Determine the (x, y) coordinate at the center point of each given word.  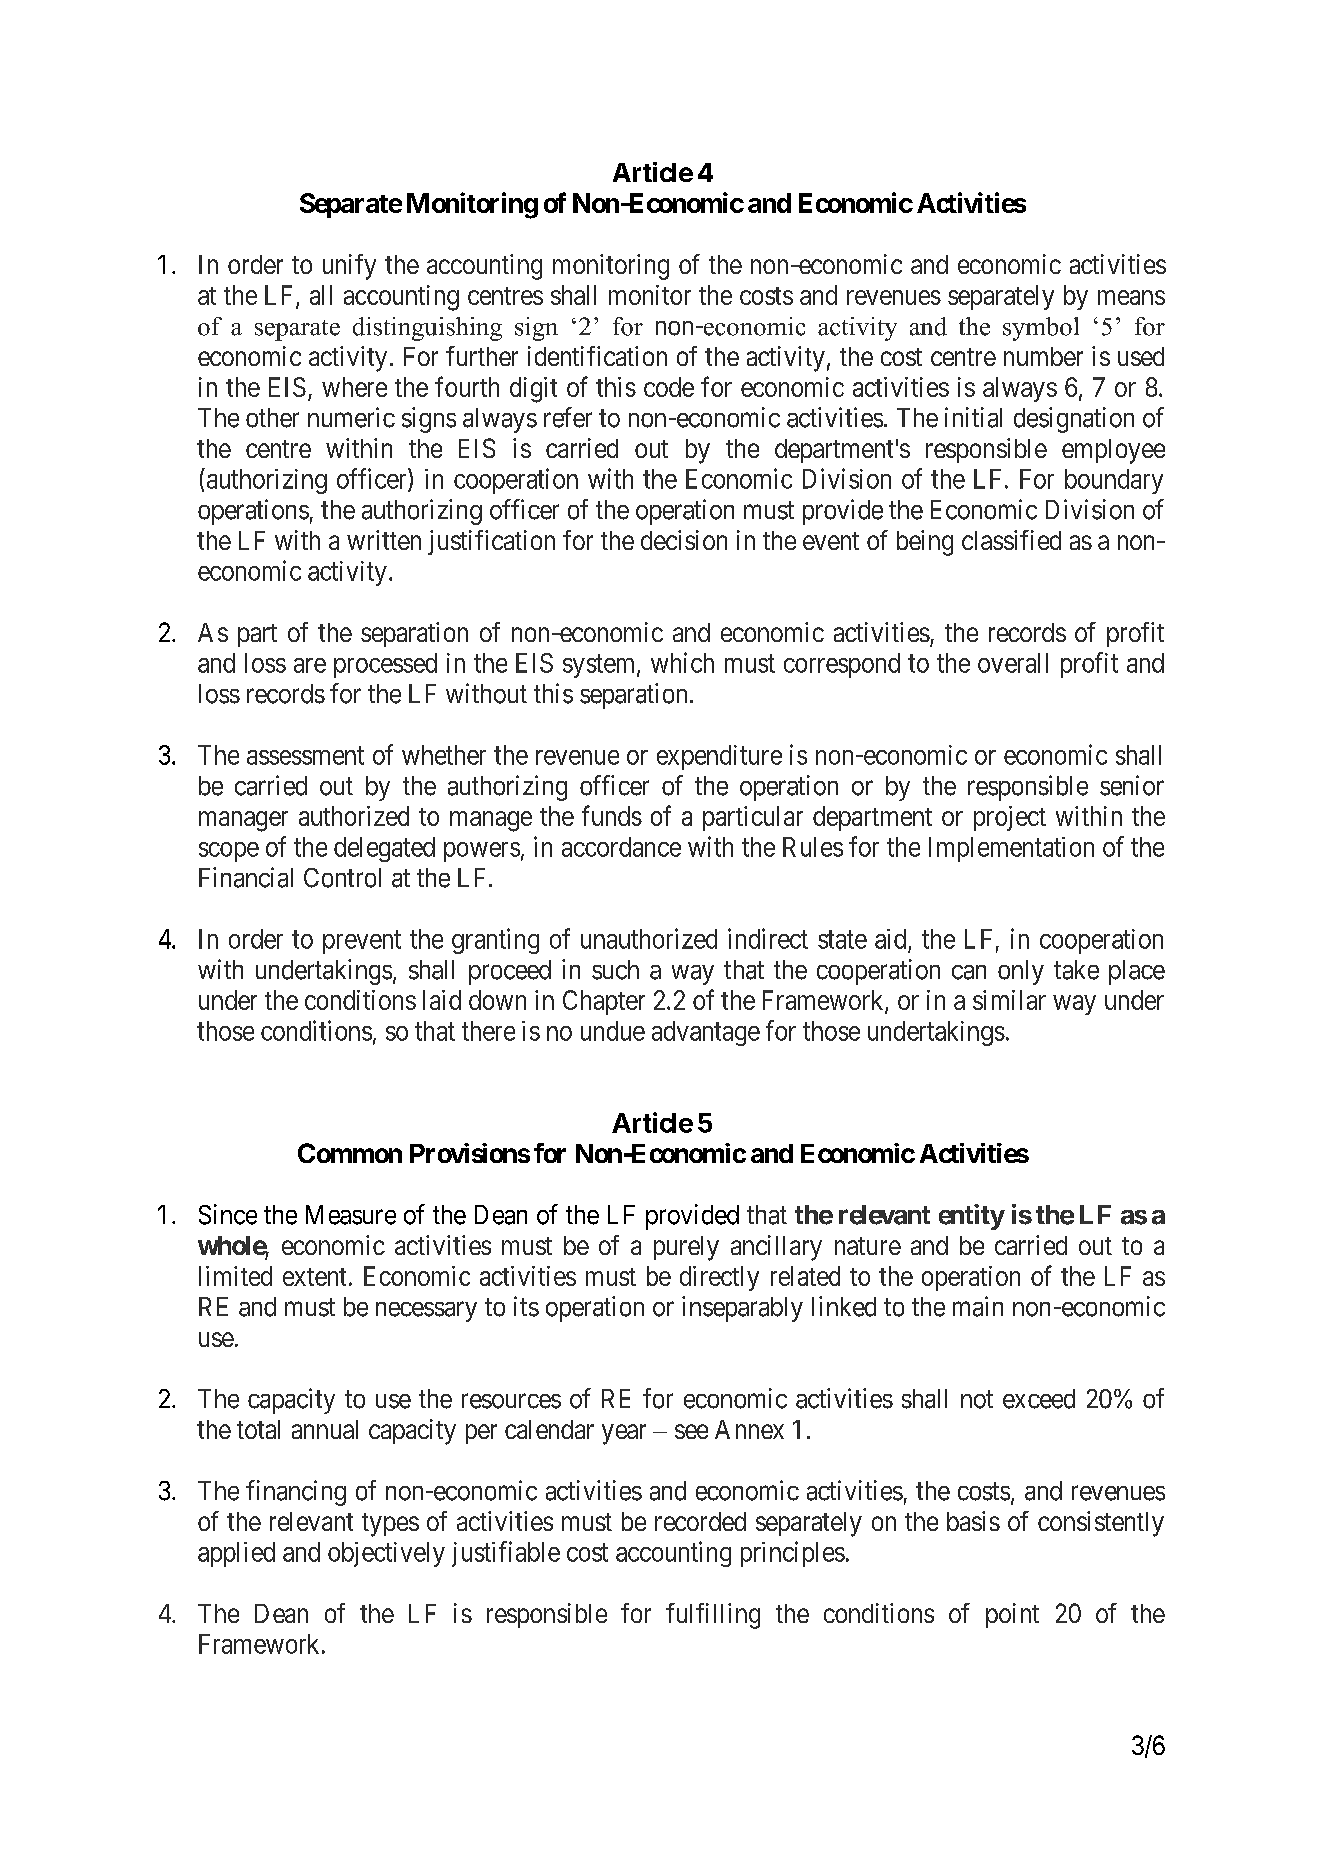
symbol (1041, 329)
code (669, 387)
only (1021, 972)
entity (972, 1217)
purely (686, 1248)
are (310, 665)
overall (1013, 663)
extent (314, 1277)
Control (342, 878)
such (615, 970)
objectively (386, 1554)
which (682, 662)
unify (349, 267)
